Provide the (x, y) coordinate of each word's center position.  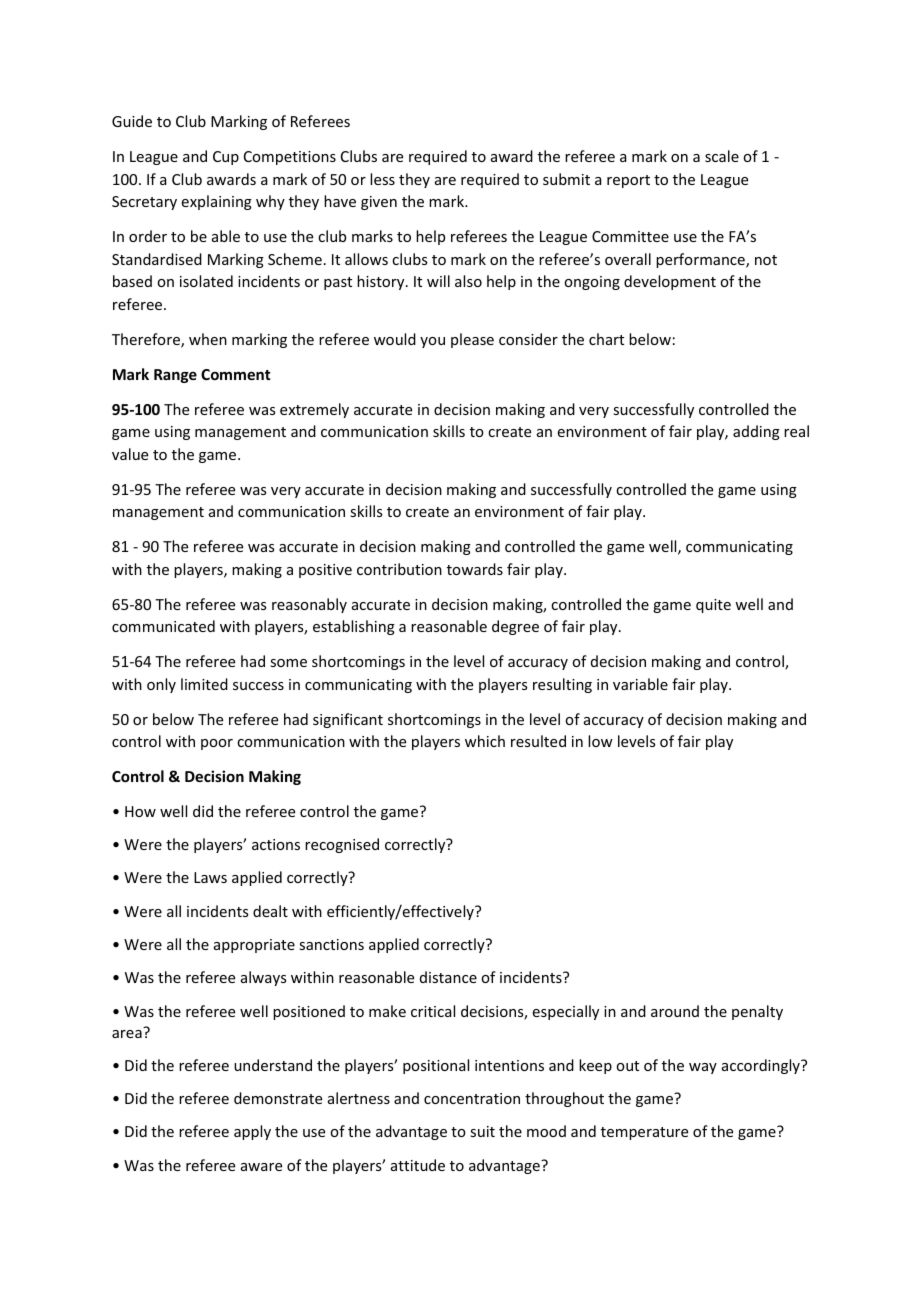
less (382, 179)
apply (252, 1132)
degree (515, 627)
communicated (163, 626)
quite (713, 606)
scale (722, 156)
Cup (226, 158)
